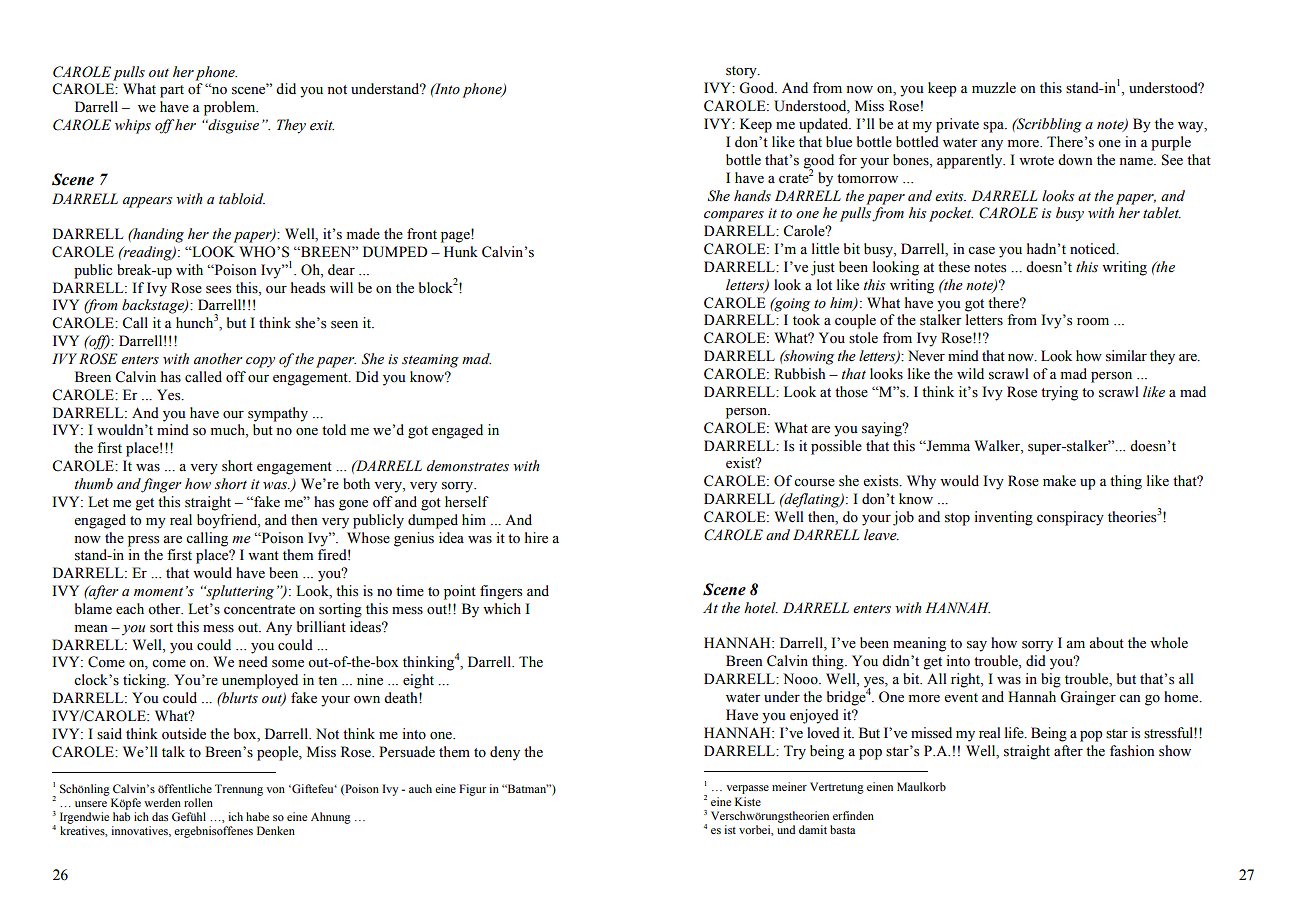 This screenshot has height=924, width=1303. Describe the element at coordinates (994, 87) in the screenshot. I see `muzzle` at that location.
